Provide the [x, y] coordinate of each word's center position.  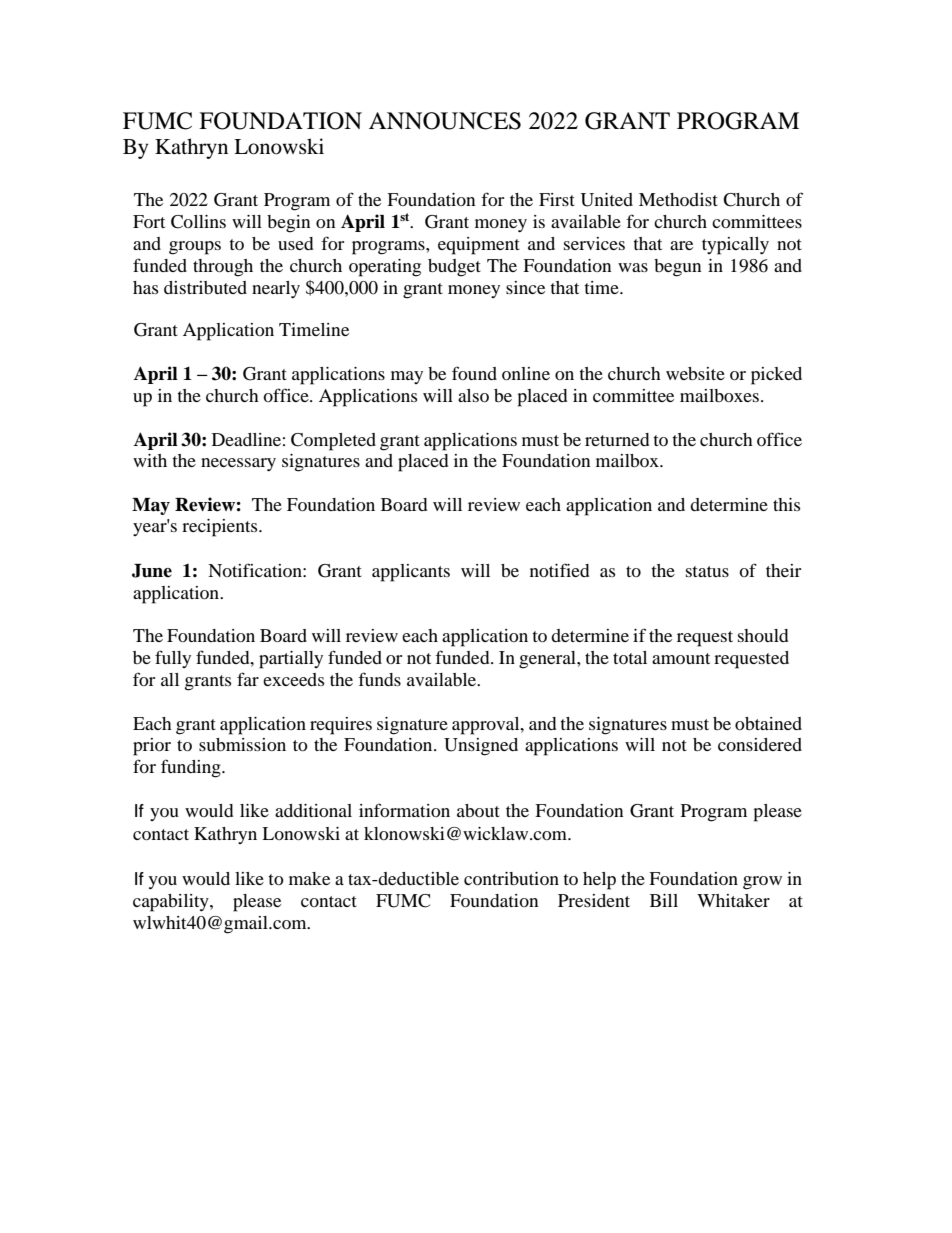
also [473, 395]
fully [173, 659]
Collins [198, 222]
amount [681, 658]
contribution [511, 878]
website [695, 373]
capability [172, 903]
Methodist [678, 199]
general [548, 660]
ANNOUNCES [445, 121]
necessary [238, 464]
